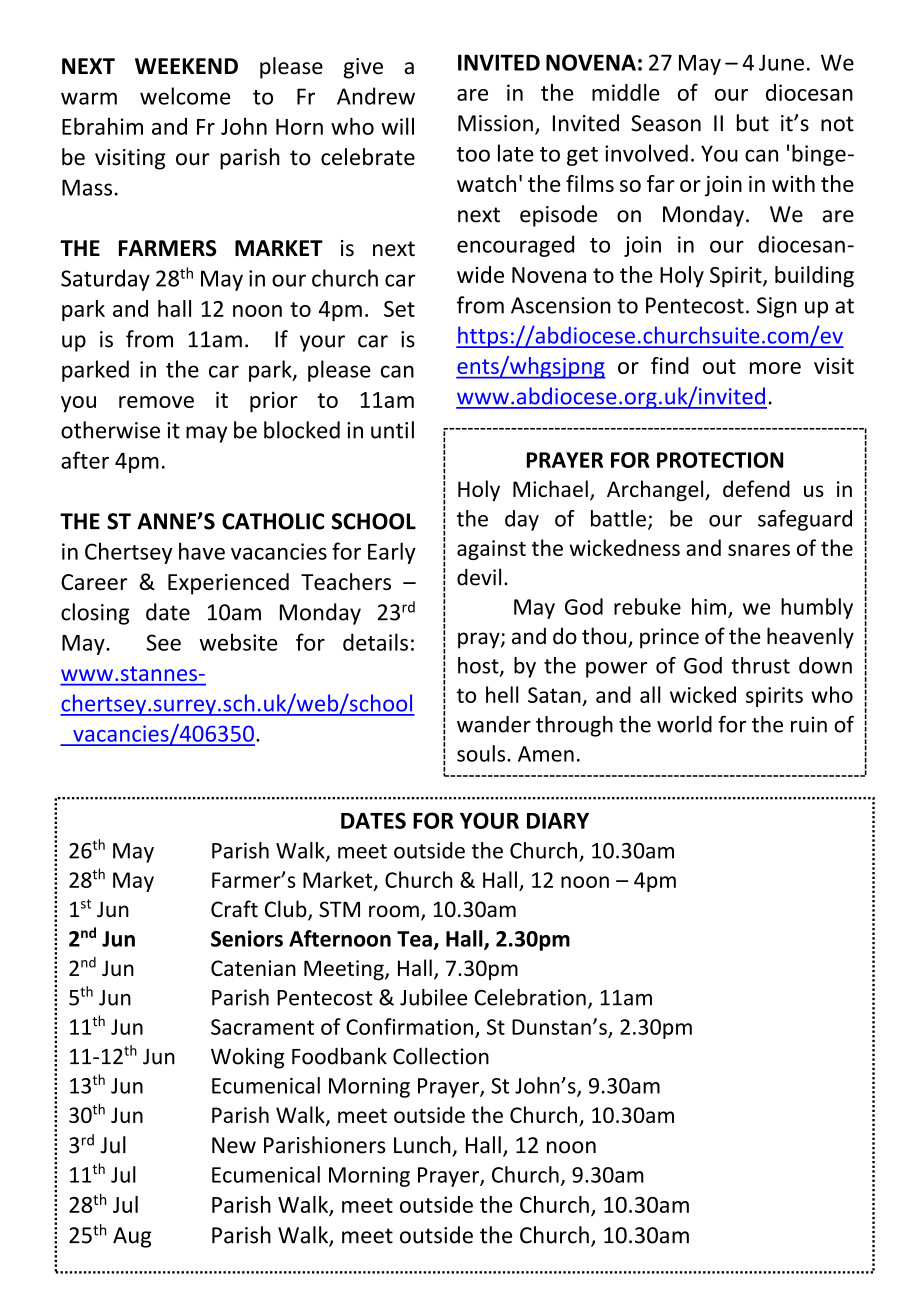 The height and width of the image is (1308, 924). Describe the element at coordinates (495, 123) in the image. I see `Mission` at that location.
